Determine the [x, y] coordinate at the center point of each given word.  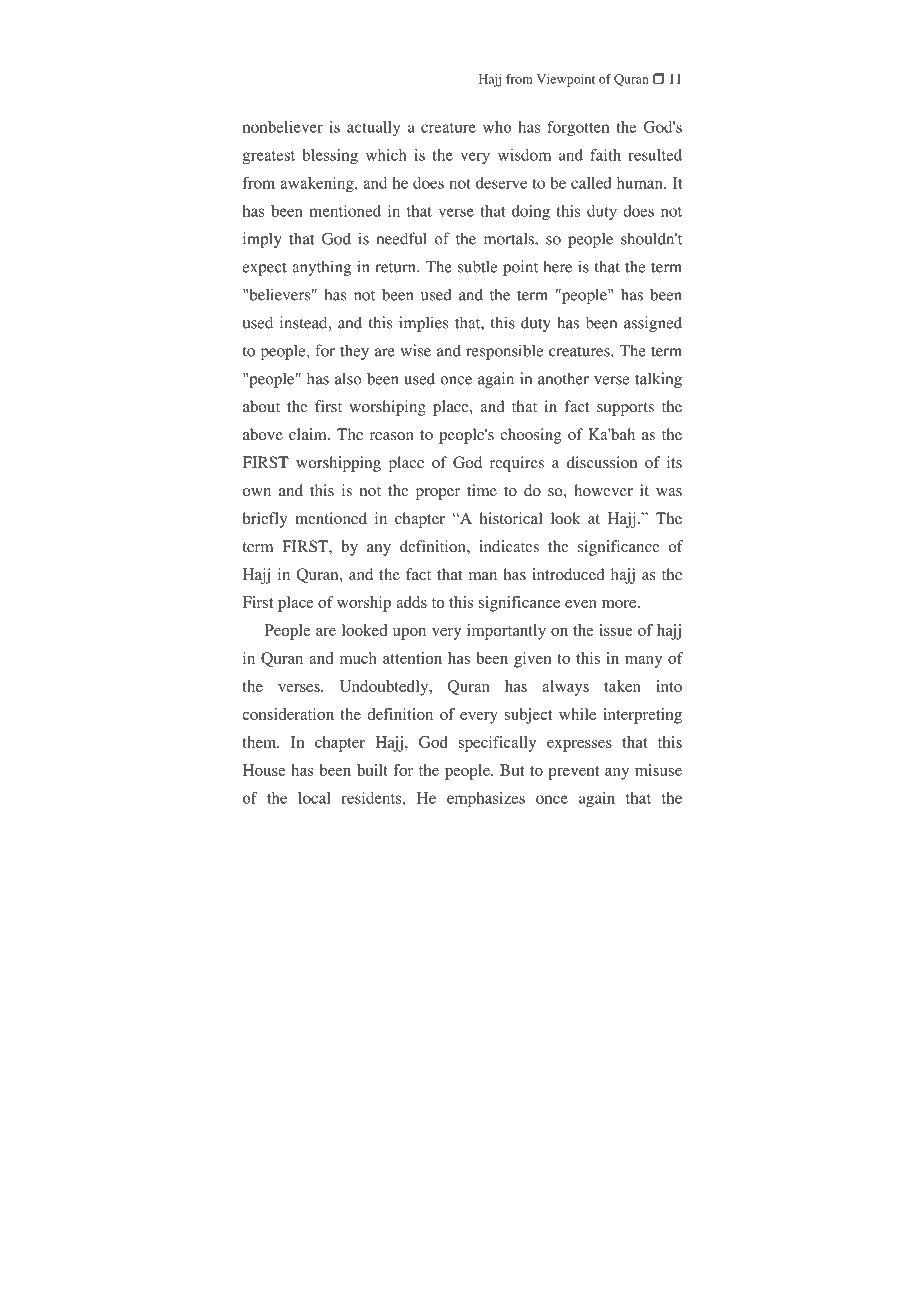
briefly [264, 520]
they [354, 352]
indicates [509, 546]
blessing [330, 156]
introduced [568, 574]
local [314, 798]
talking [658, 380]
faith [605, 155]
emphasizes [486, 800]
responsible [504, 352]
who [497, 127]
